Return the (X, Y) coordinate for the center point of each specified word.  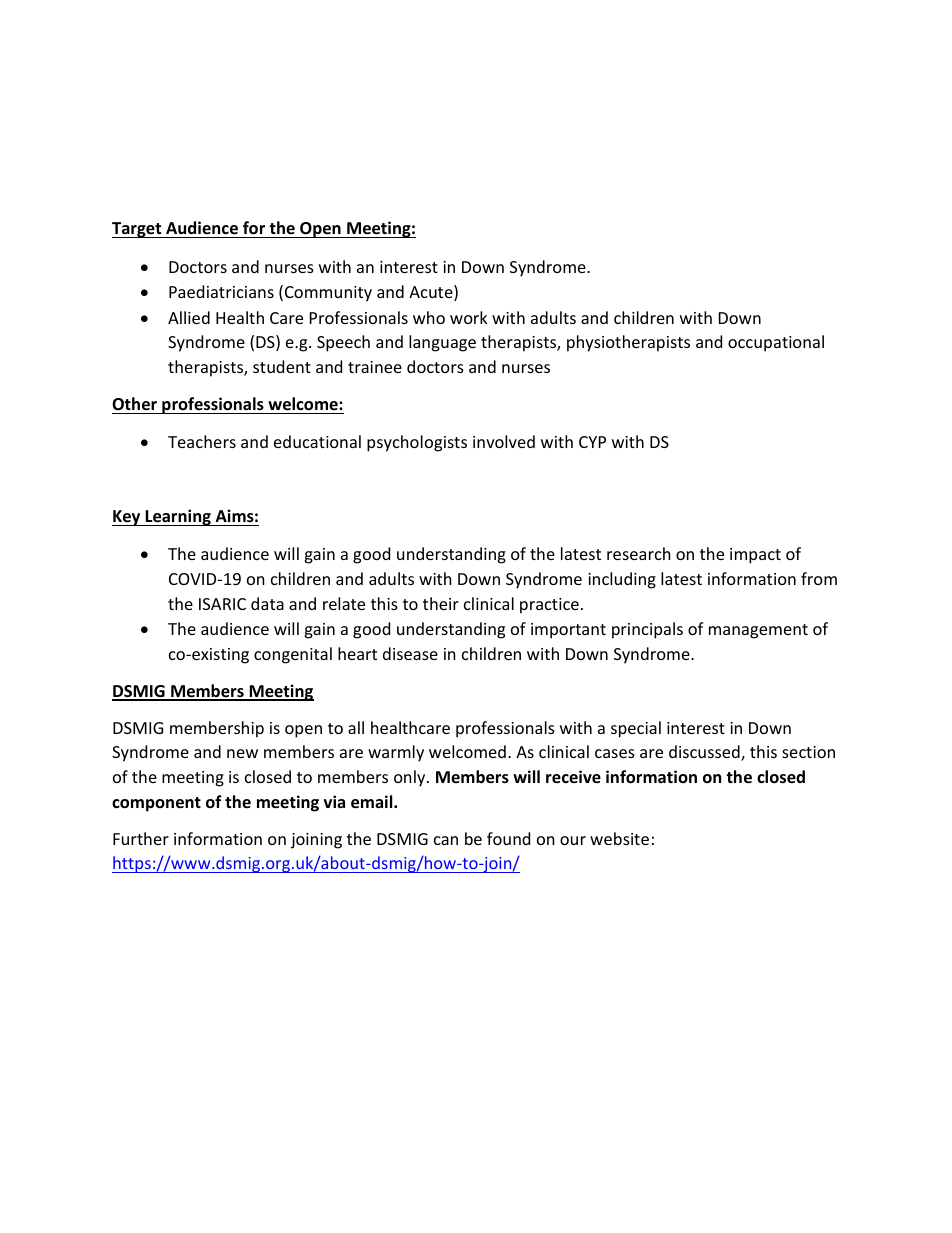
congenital (293, 655)
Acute (432, 293)
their (441, 603)
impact (755, 556)
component (156, 804)
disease (410, 653)
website (619, 838)
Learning (178, 517)
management (758, 631)
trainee (375, 367)
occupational (776, 343)
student (282, 366)
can (446, 840)
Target (138, 230)
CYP (592, 442)
